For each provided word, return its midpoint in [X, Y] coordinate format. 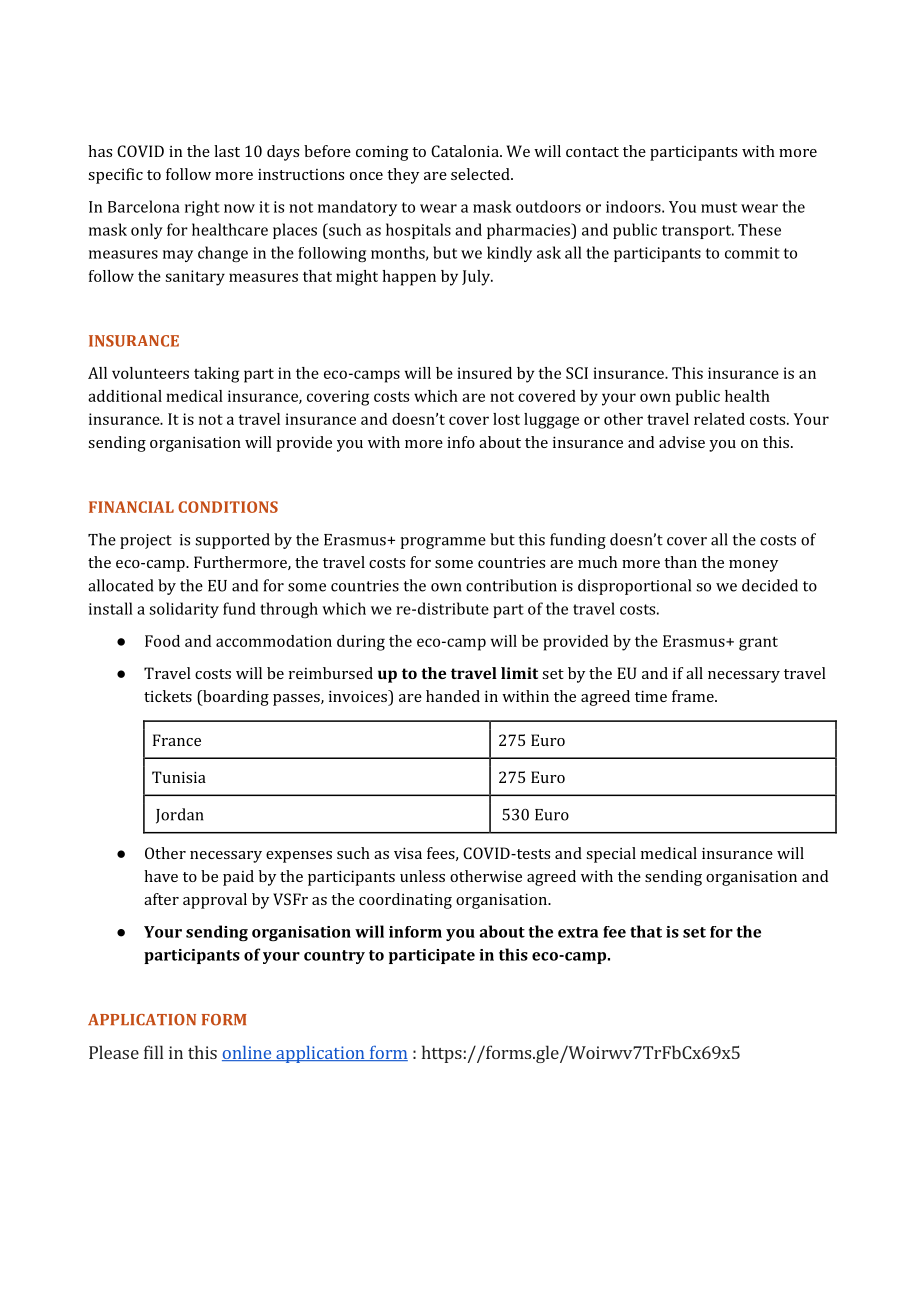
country [334, 957]
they [403, 176]
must [719, 207]
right [202, 208]
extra [578, 932]
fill [154, 1052]
